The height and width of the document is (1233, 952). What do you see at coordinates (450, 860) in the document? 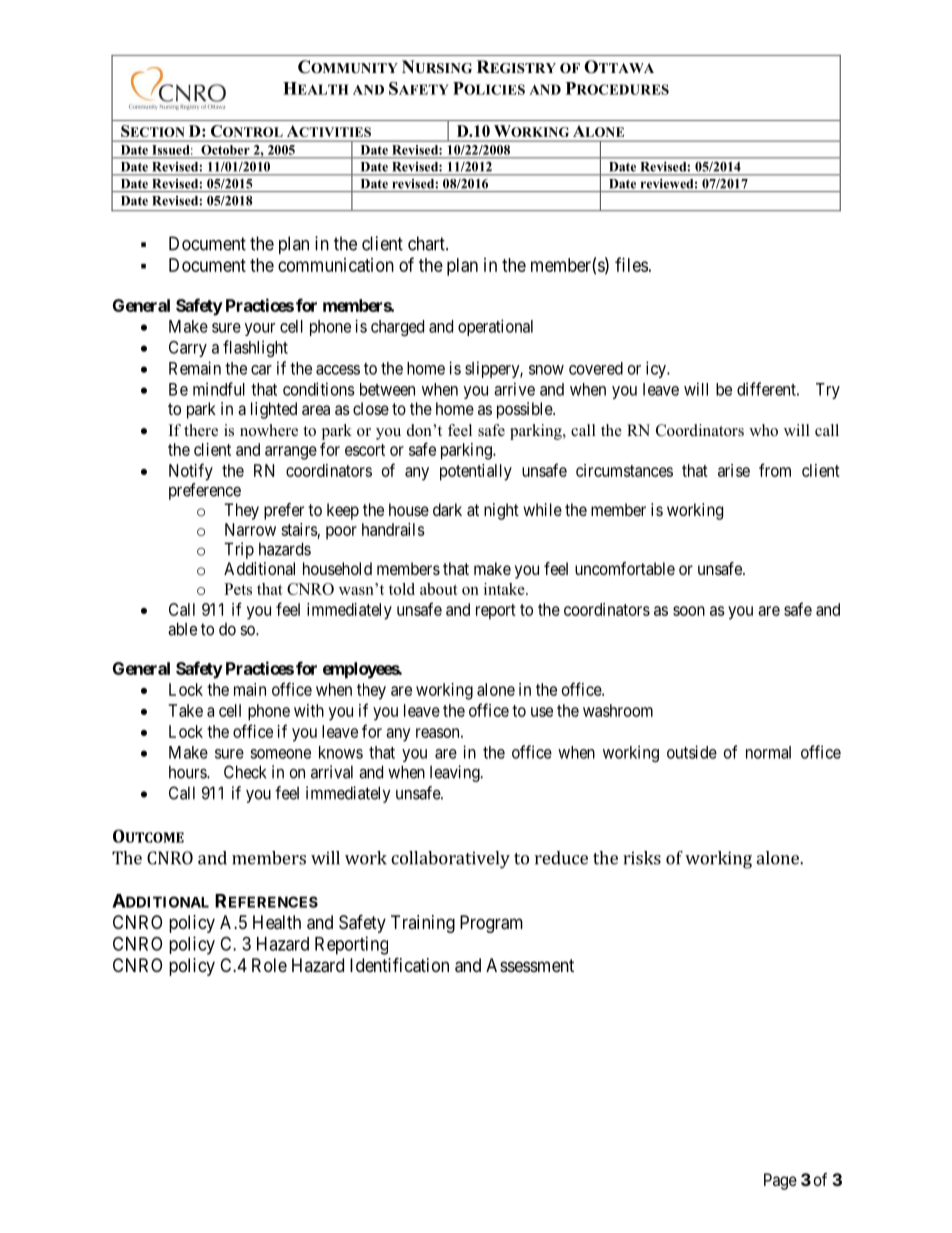
I see `collaboratively` at bounding box center [450, 860].
